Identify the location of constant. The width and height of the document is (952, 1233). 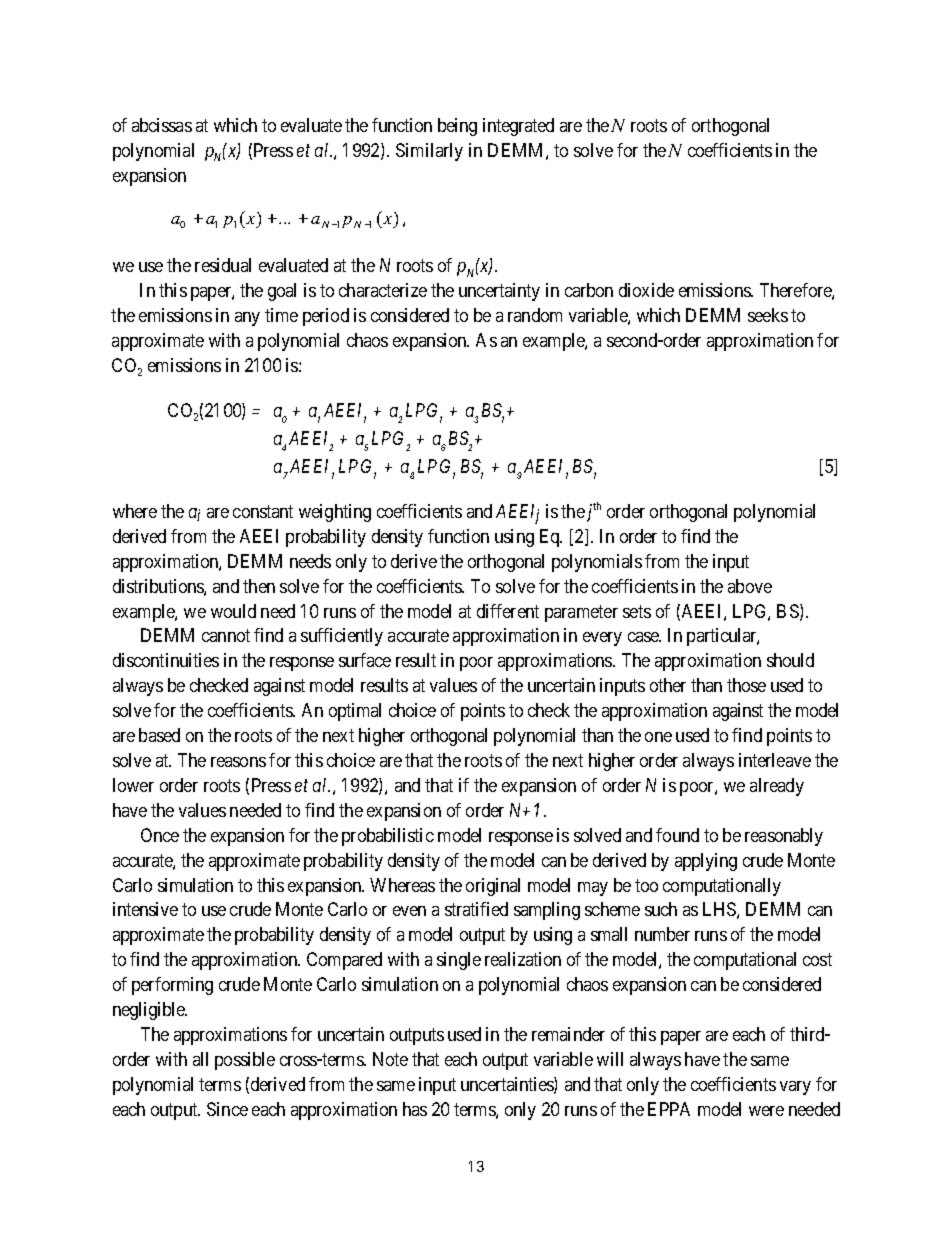
(263, 511).
